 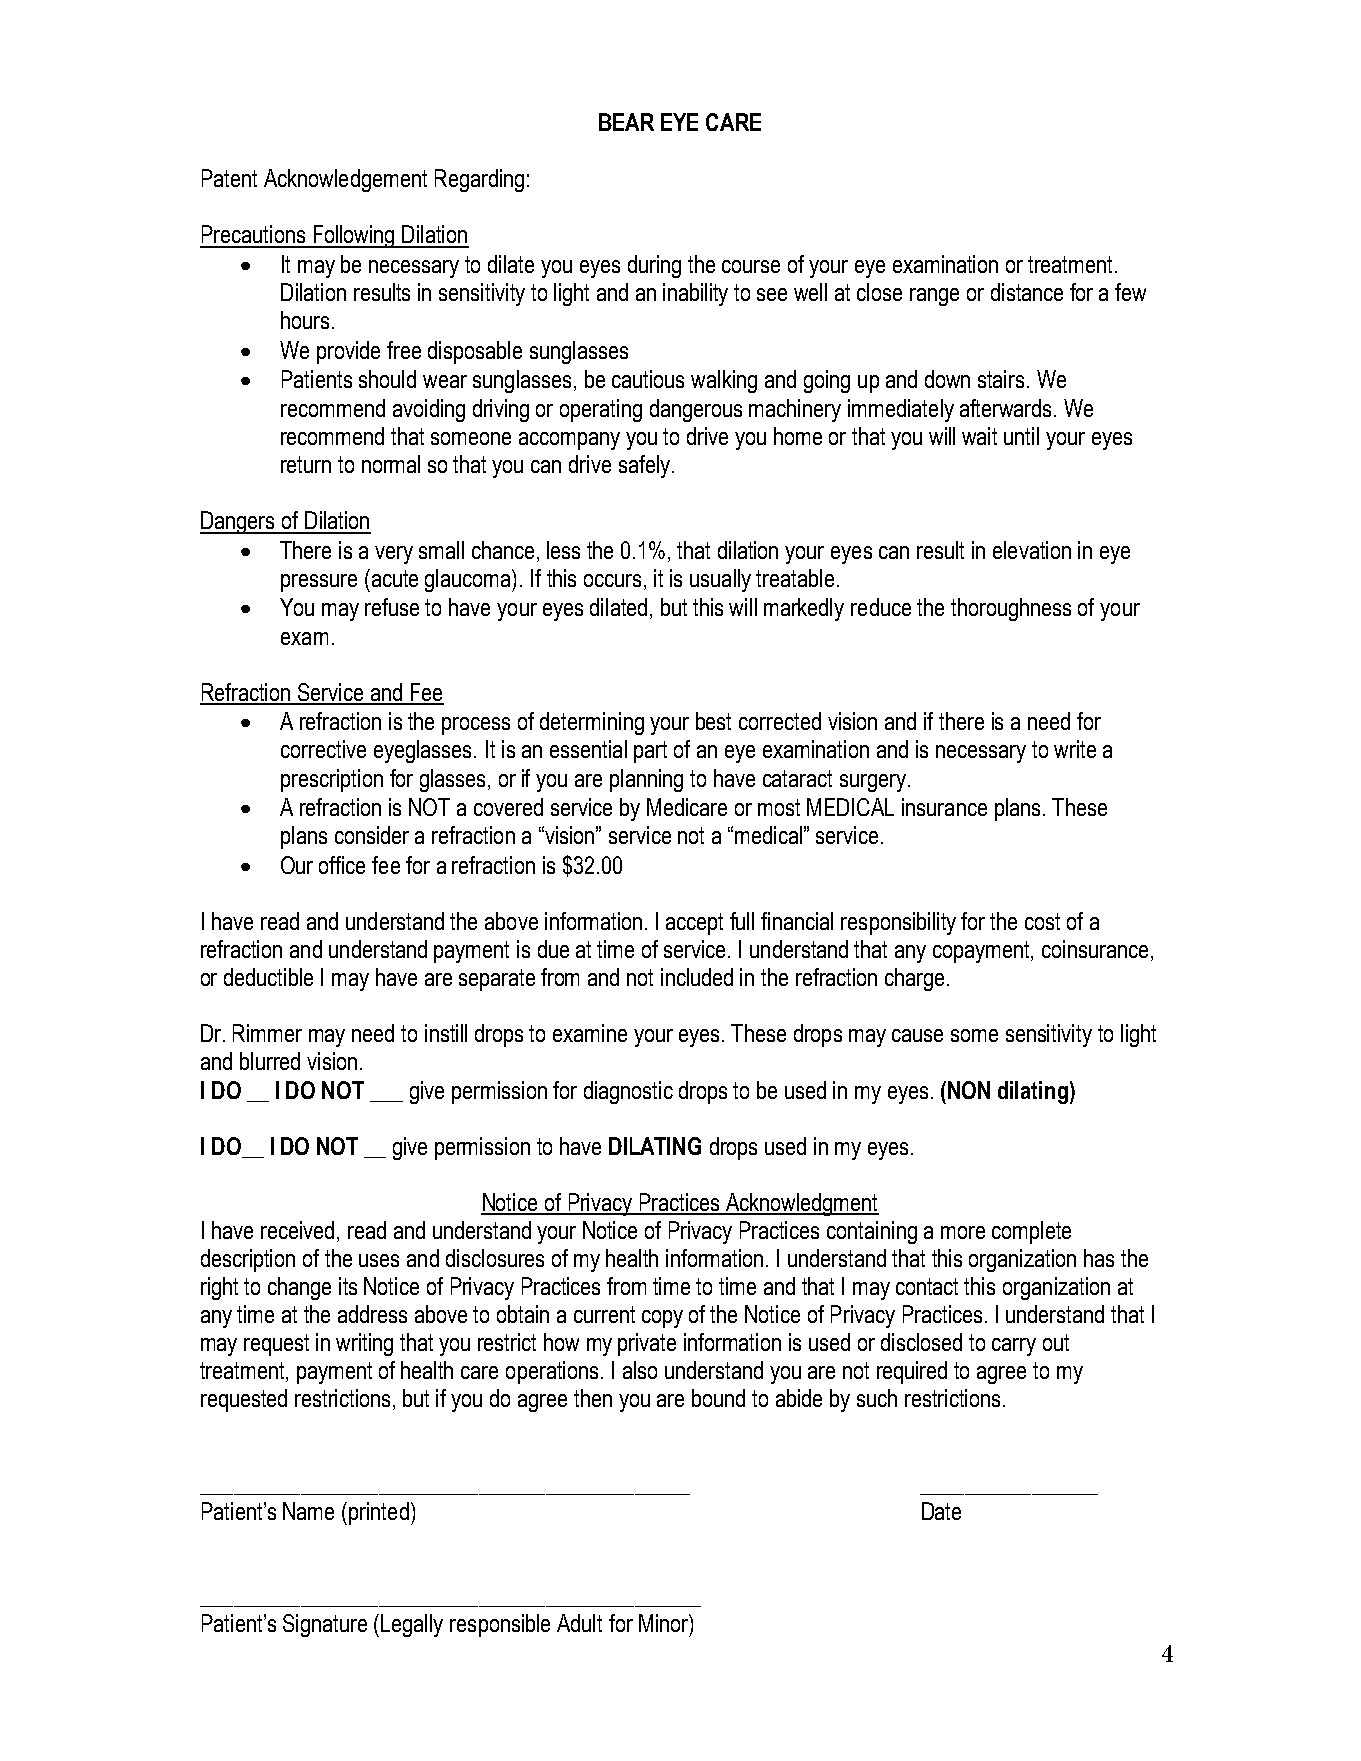 I want to click on BEAR, so click(x=626, y=122).
